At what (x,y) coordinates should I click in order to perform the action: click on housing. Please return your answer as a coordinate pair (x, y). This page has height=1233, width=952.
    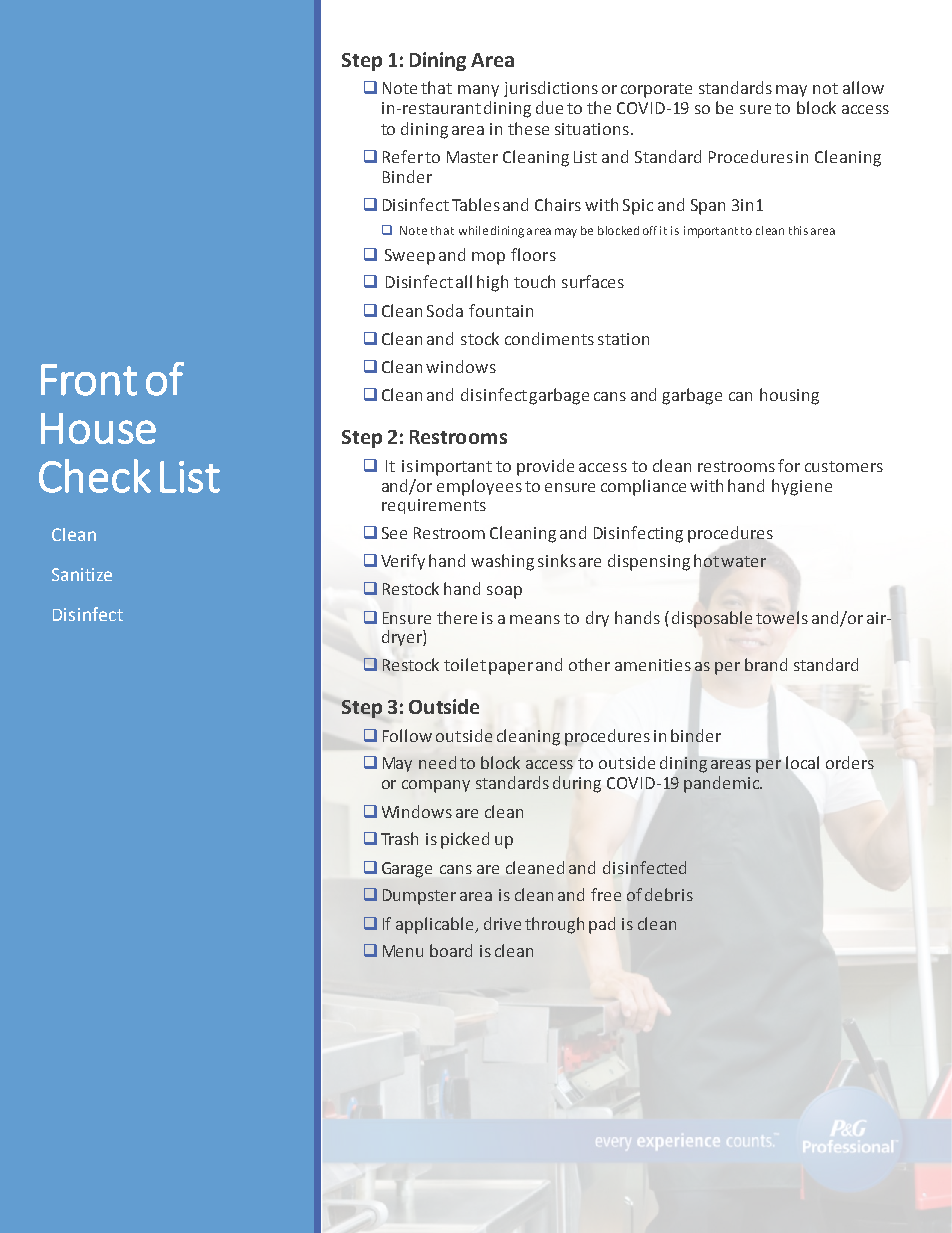
    Looking at the image, I should click on (789, 396).
